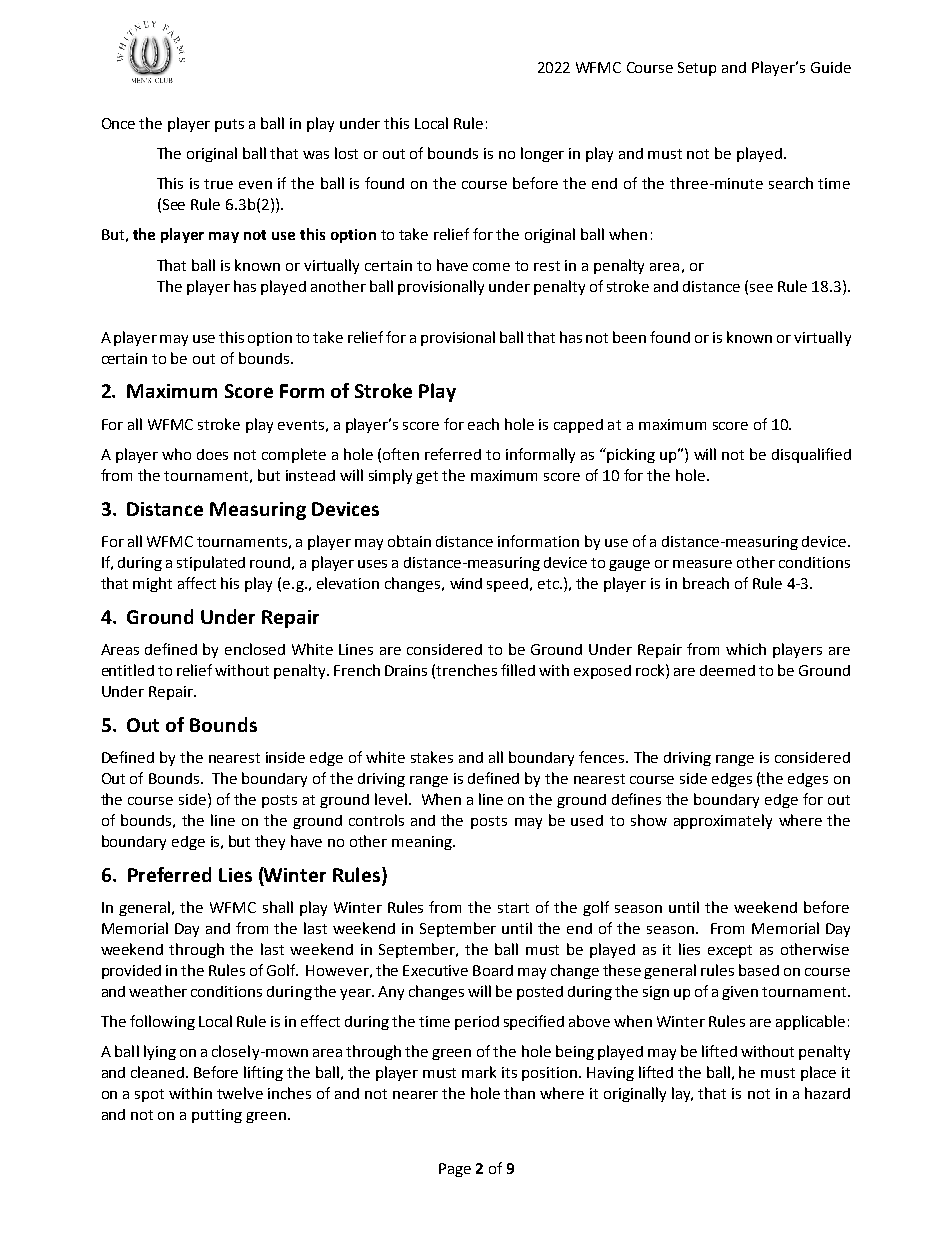  I want to click on wind, so click(466, 583).
